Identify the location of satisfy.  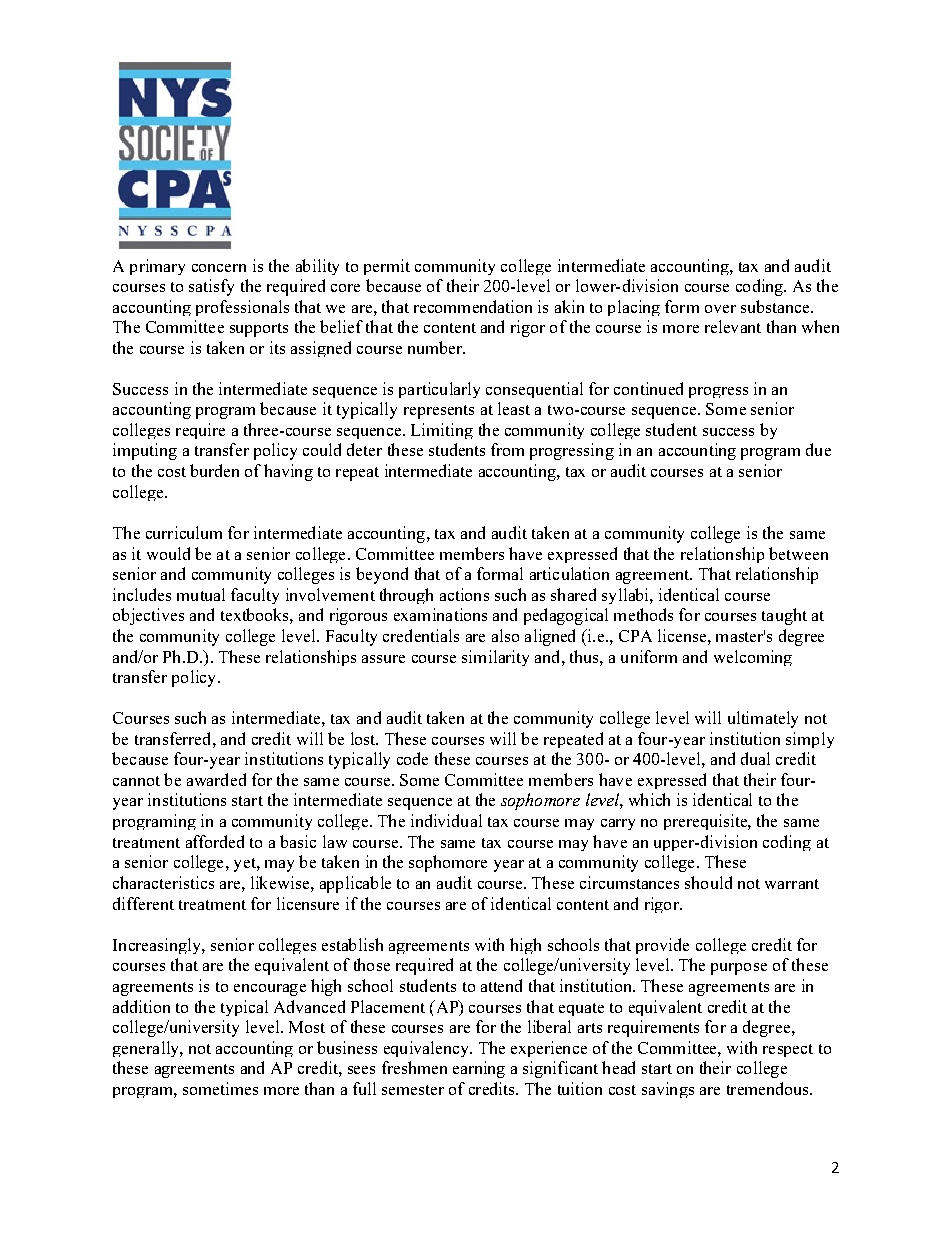
(211, 287).
